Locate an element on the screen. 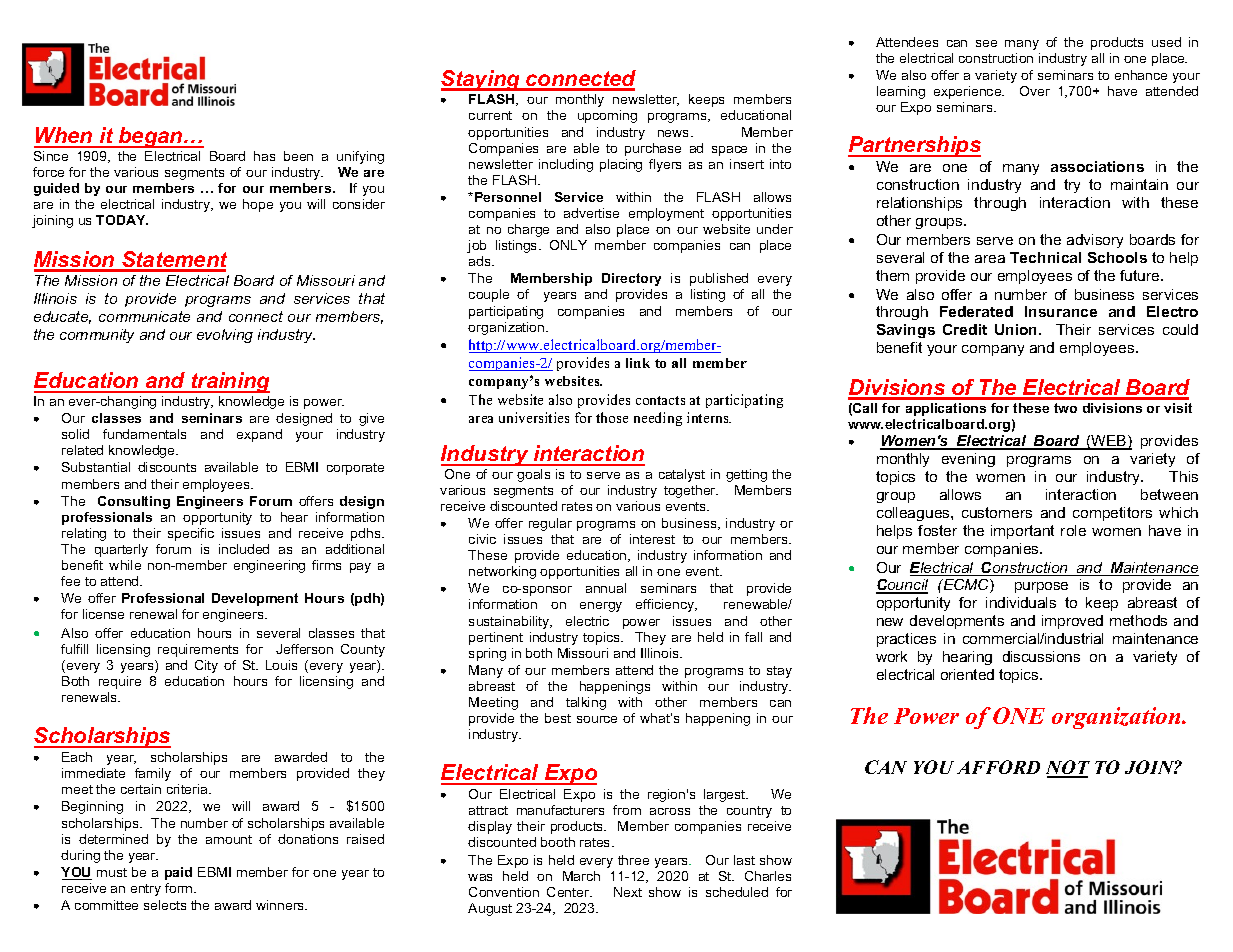  catalyst is located at coordinates (682, 475).
